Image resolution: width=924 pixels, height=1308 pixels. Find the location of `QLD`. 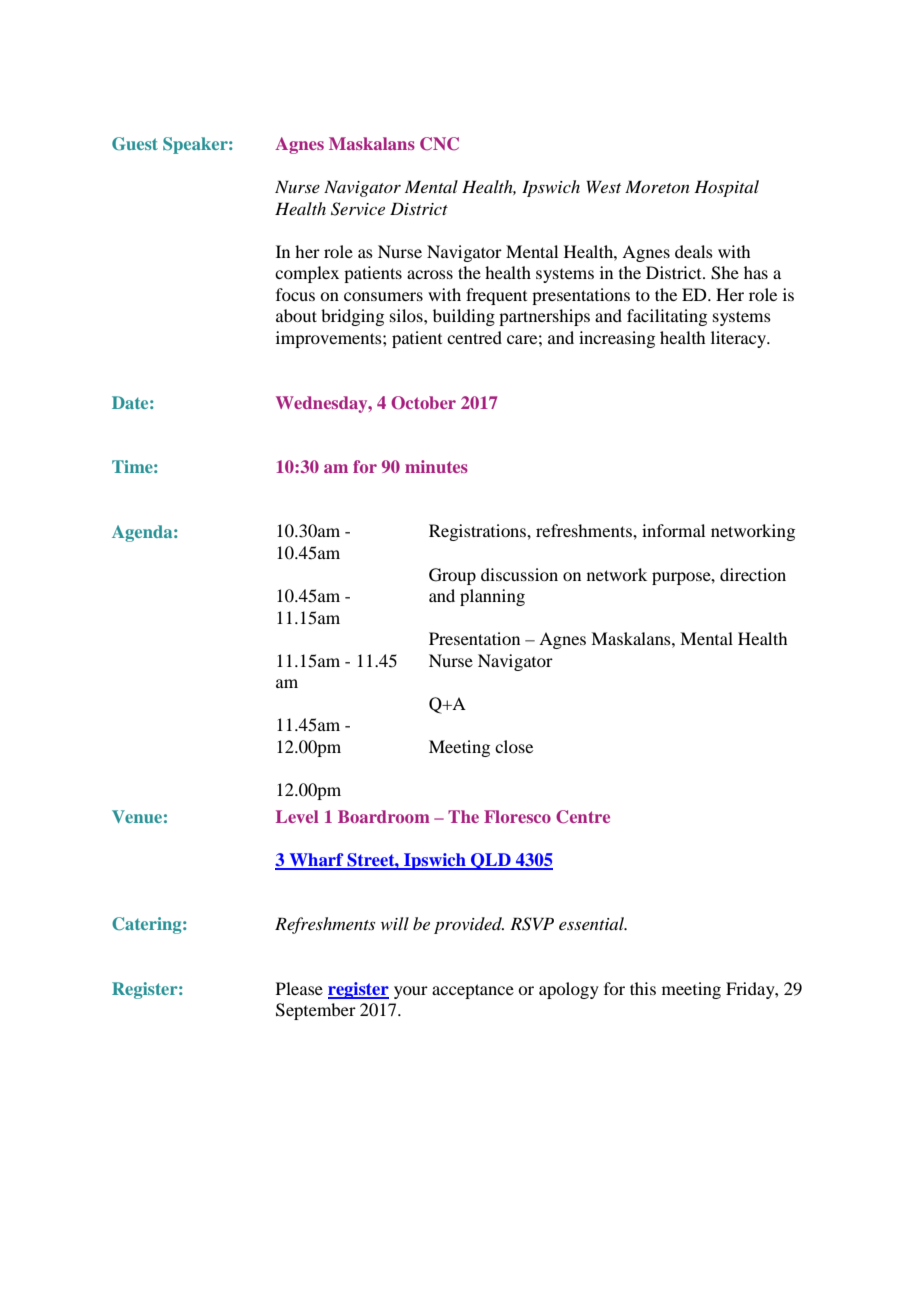

QLD is located at coordinates (491, 861).
